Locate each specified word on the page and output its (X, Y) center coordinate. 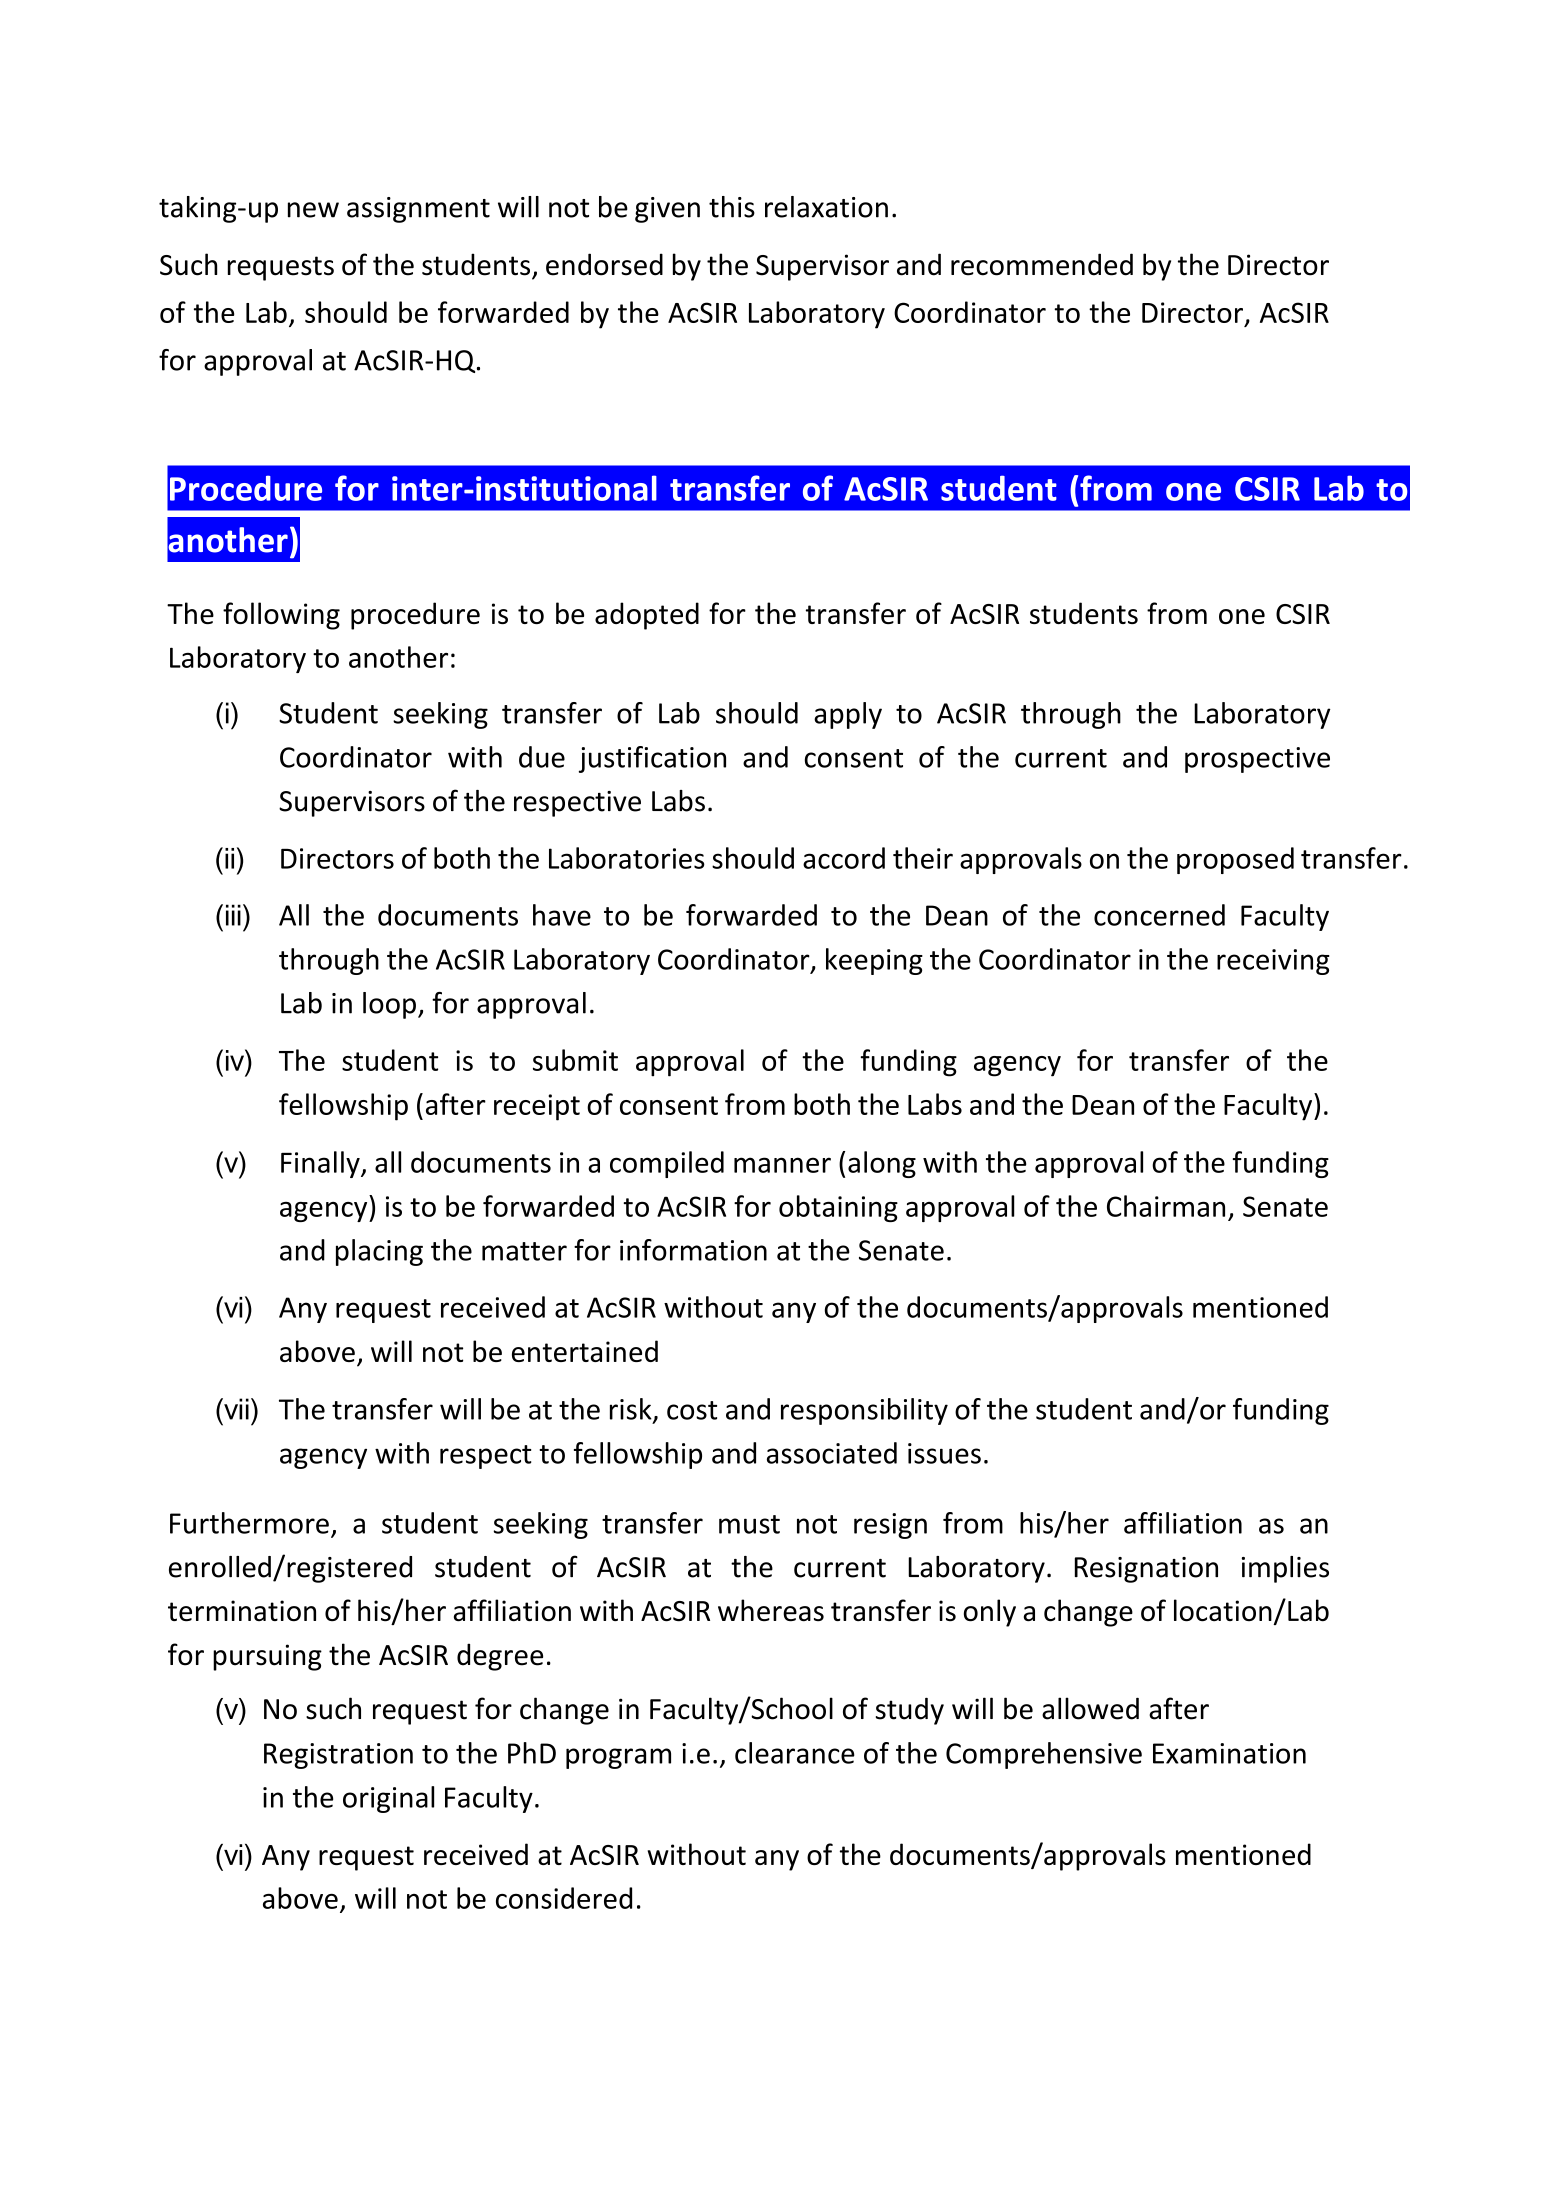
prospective (1257, 760)
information (693, 1250)
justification (652, 759)
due (542, 757)
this (732, 207)
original (388, 1799)
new (313, 210)
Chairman (1166, 1206)
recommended (1042, 264)
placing (379, 1252)
